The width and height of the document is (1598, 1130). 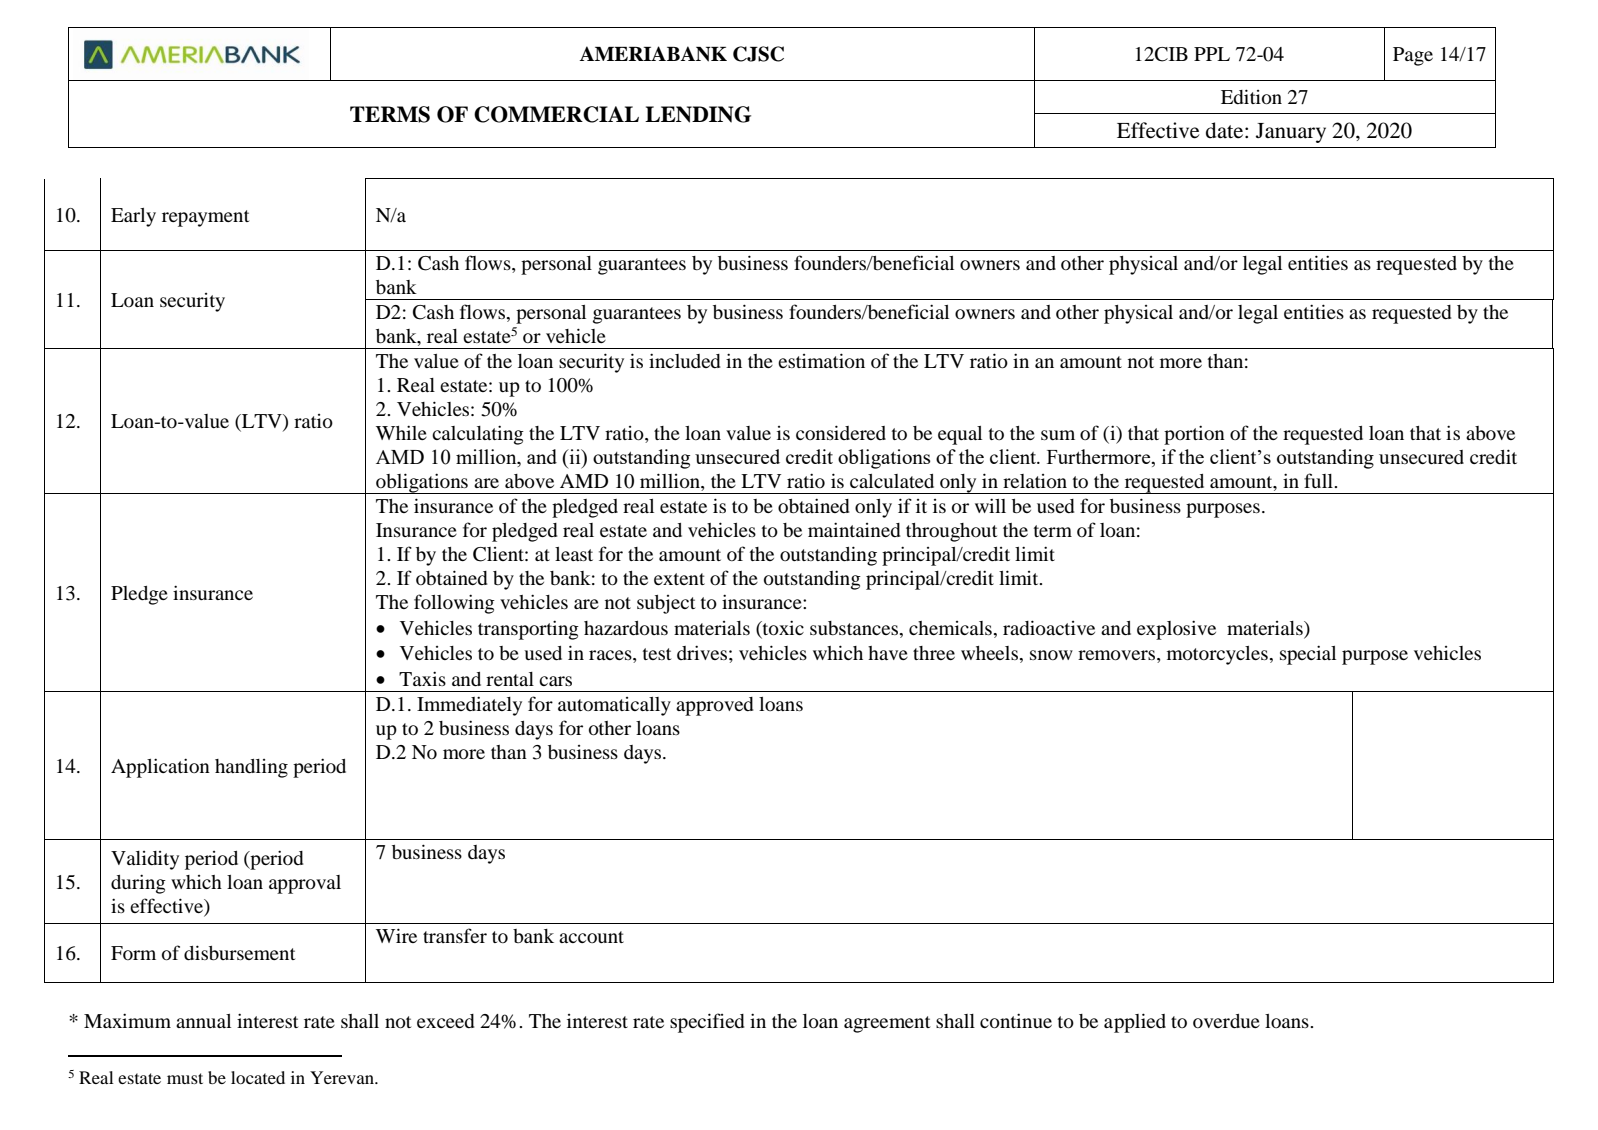 I want to click on COMMERCIAL, so click(x=556, y=114).
